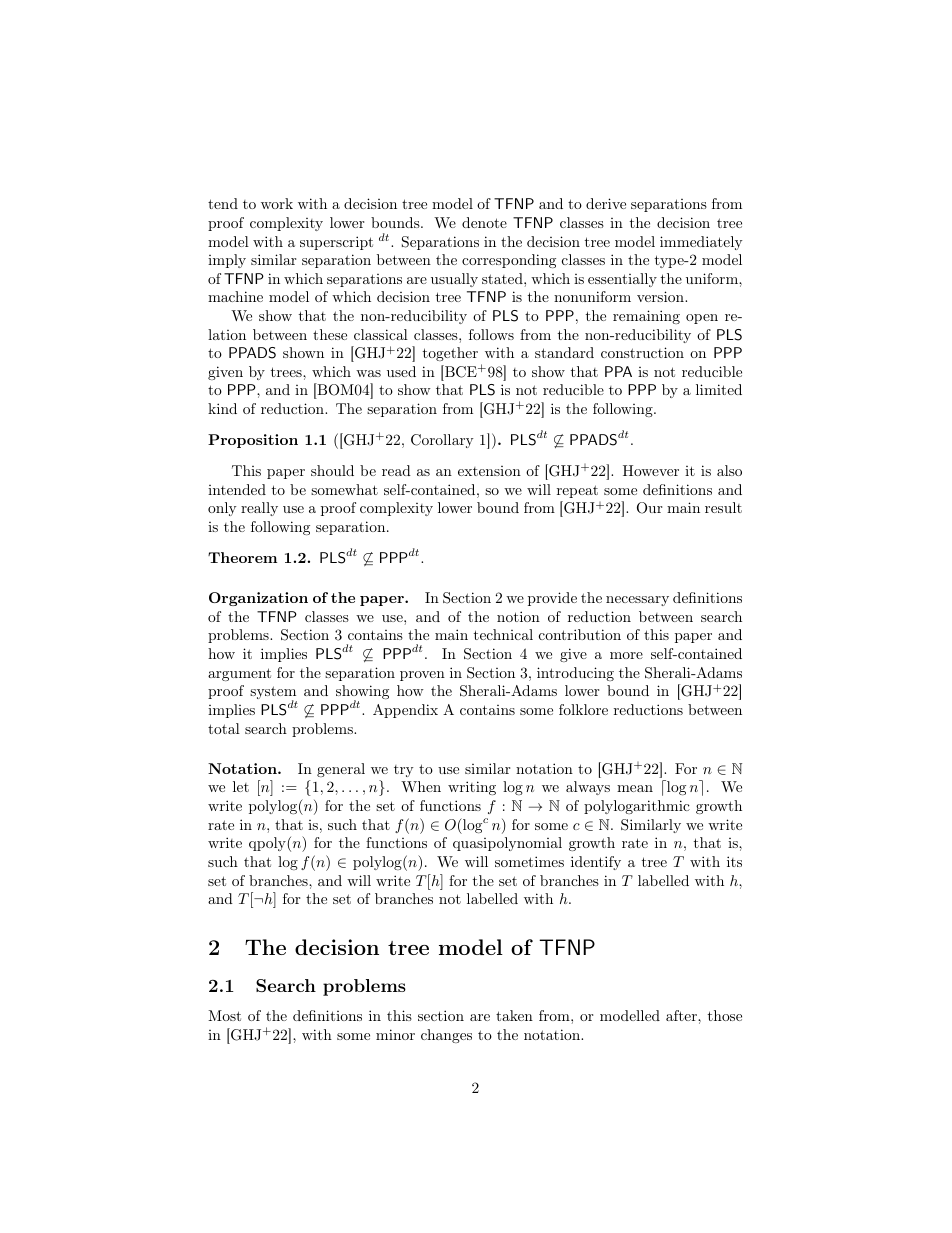 The width and height of the document is (952, 1233). What do you see at coordinates (514, 1015) in the document?
I see `taken` at bounding box center [514, 1015].
